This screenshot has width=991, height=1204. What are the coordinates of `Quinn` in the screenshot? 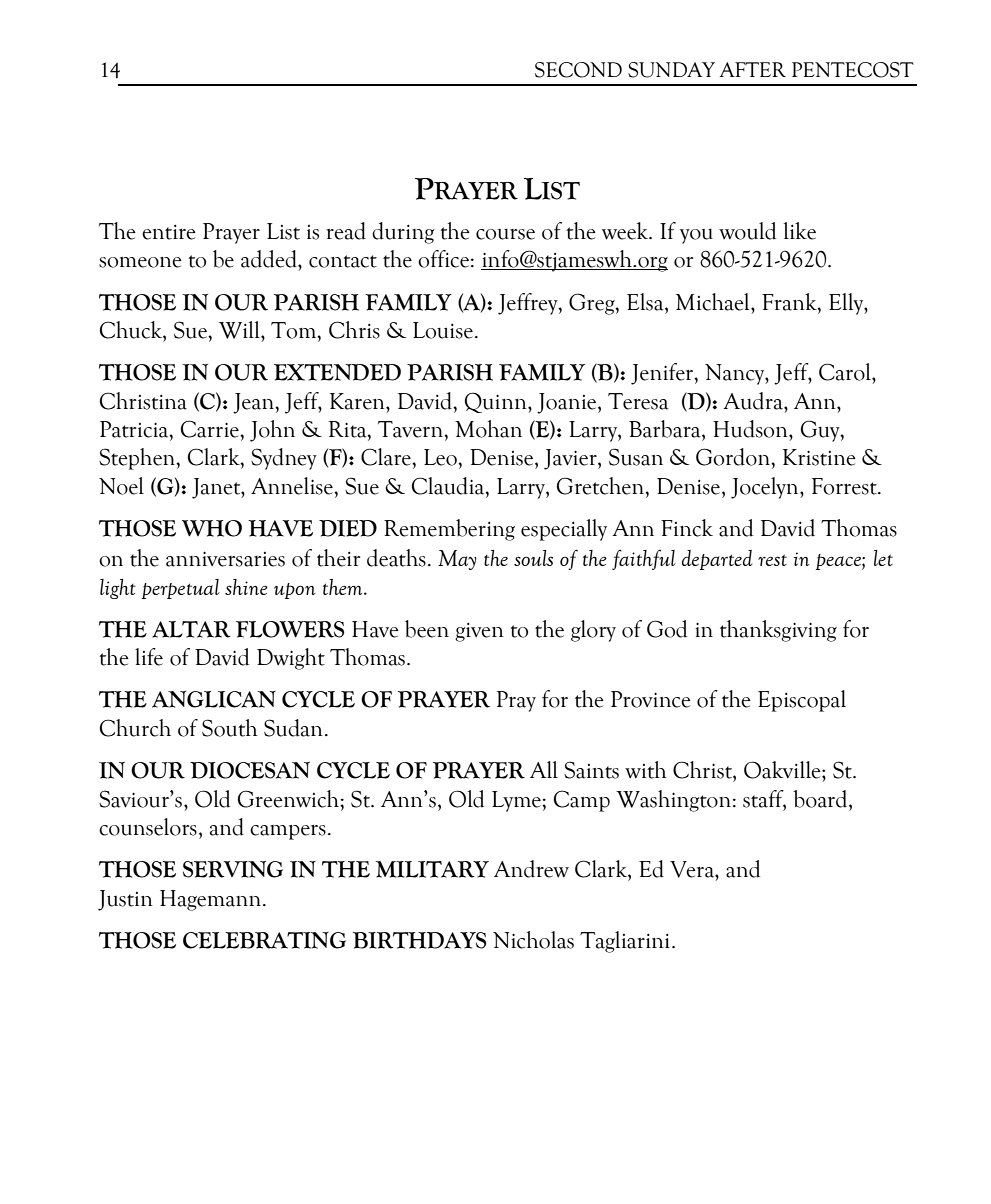 It's located at (497, 402).
